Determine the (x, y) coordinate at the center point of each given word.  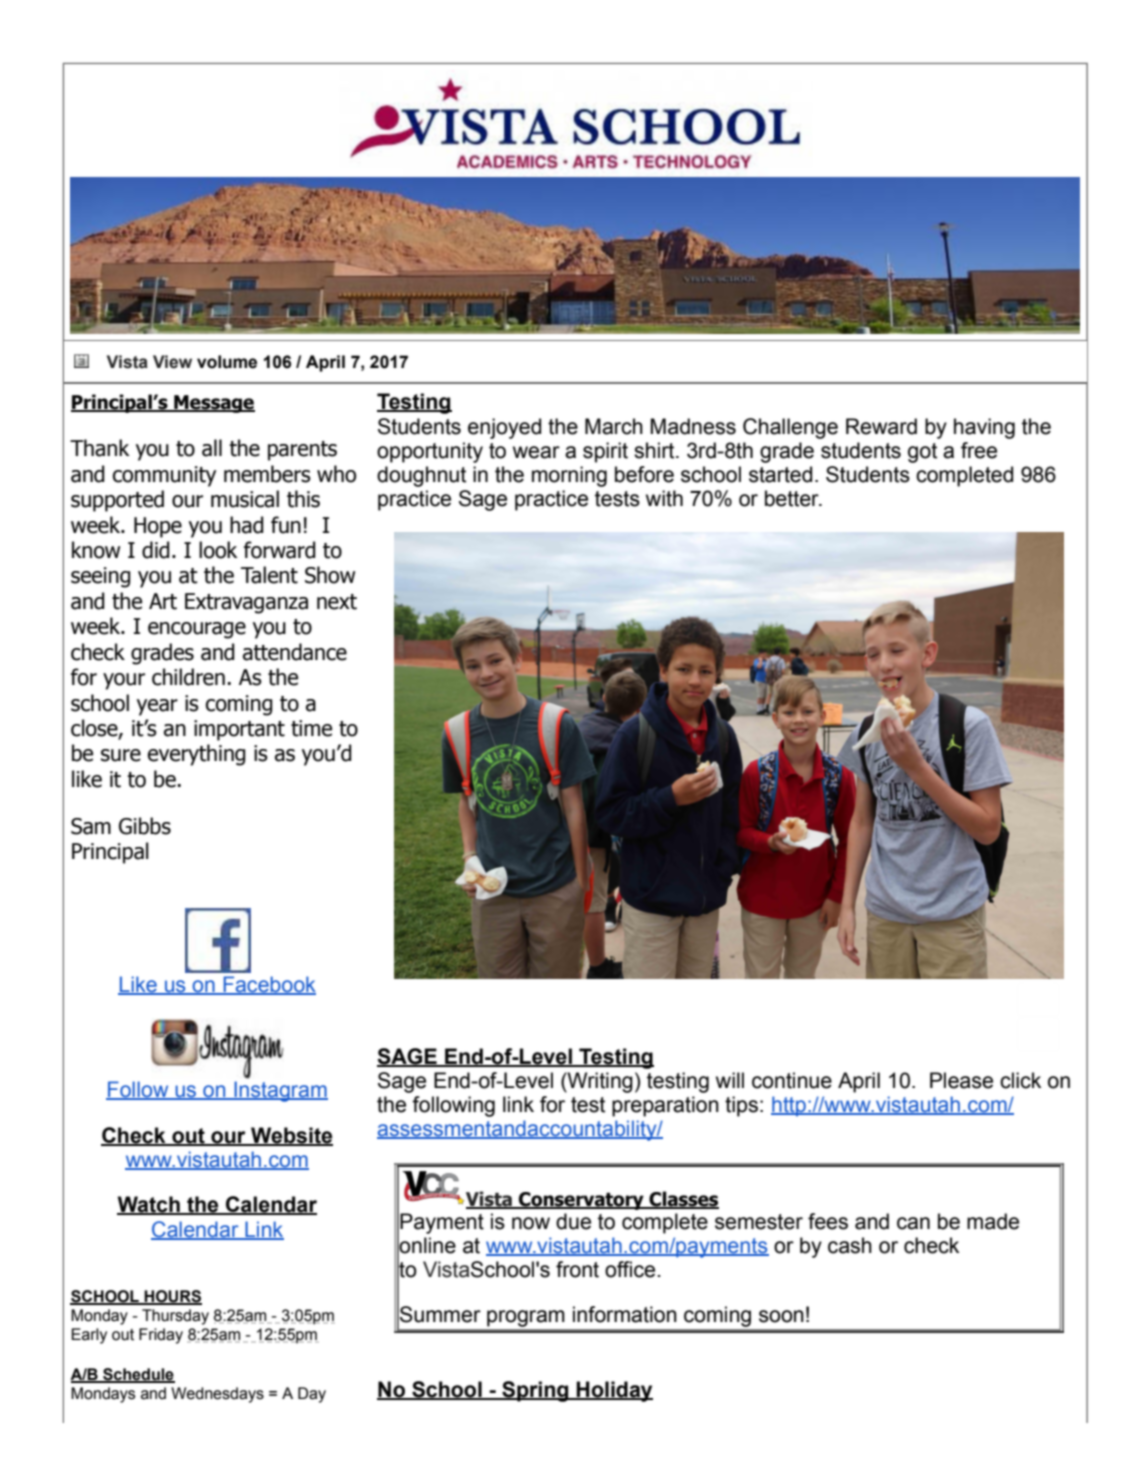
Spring (535, 1391)
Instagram (280, 1091)
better (793, 498)
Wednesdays (217, 1395)
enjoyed (504, 428)
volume (227, 362)
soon (781, 1316)
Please (961, 1080)
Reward (881, 426)
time (311, 728)
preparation (665, 1106)
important (239, 730)
